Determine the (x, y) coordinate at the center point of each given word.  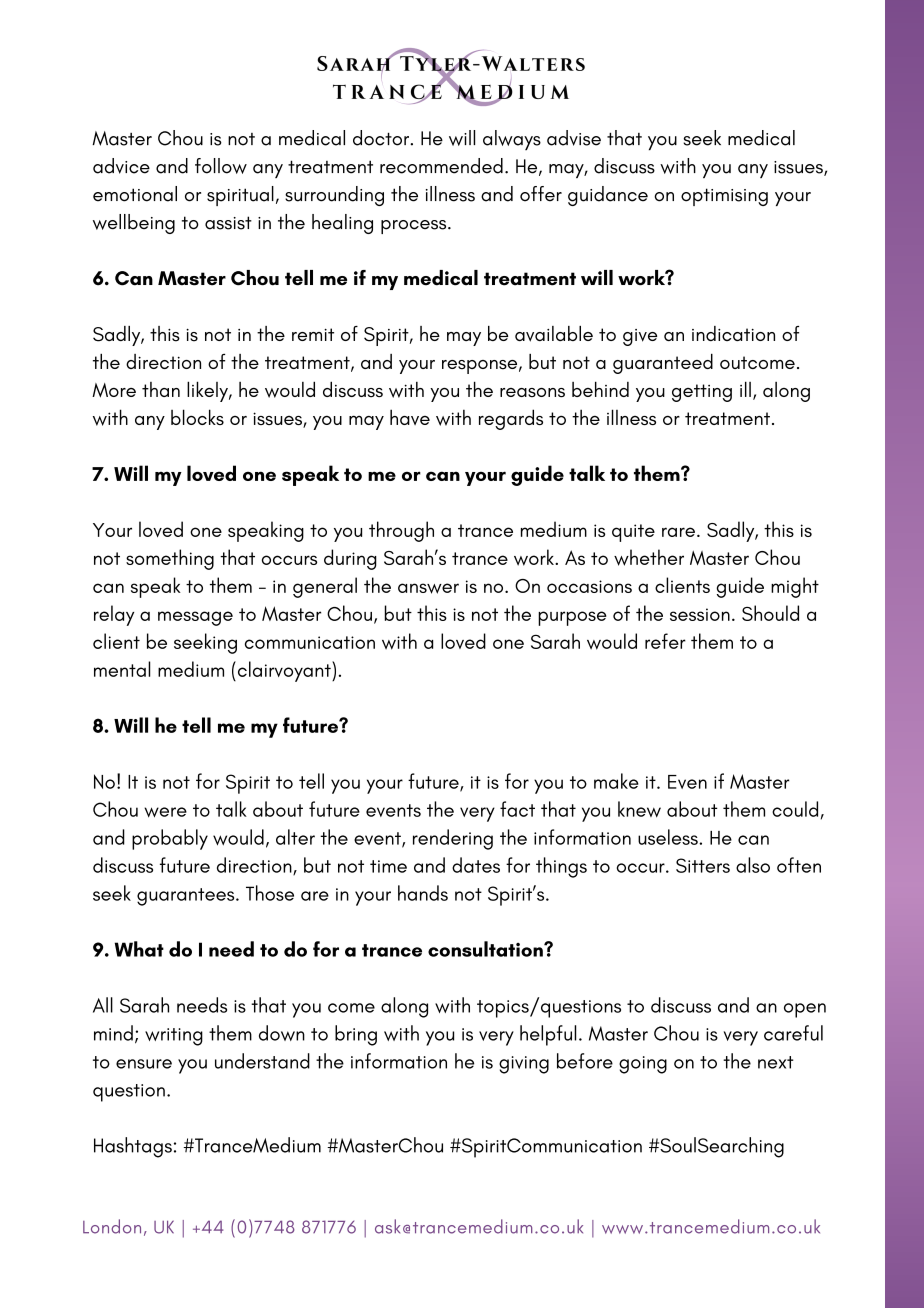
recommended (441, 166)
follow (221, 166)
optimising (724, 197)
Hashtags (133, 1147)
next (776, 1062)
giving (524, 1065)
